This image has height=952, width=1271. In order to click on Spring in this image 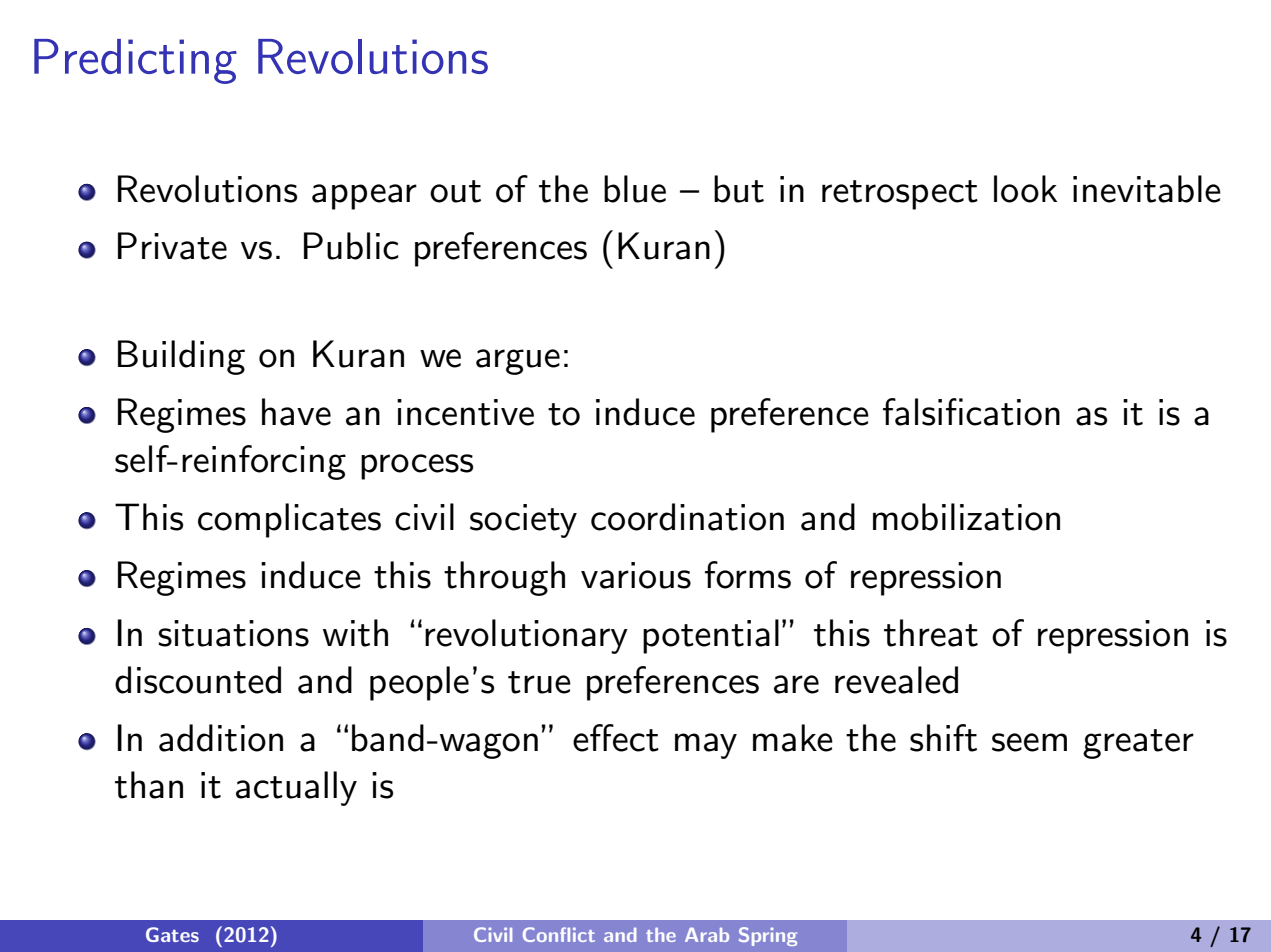, I will do `click(768, 936)`.
